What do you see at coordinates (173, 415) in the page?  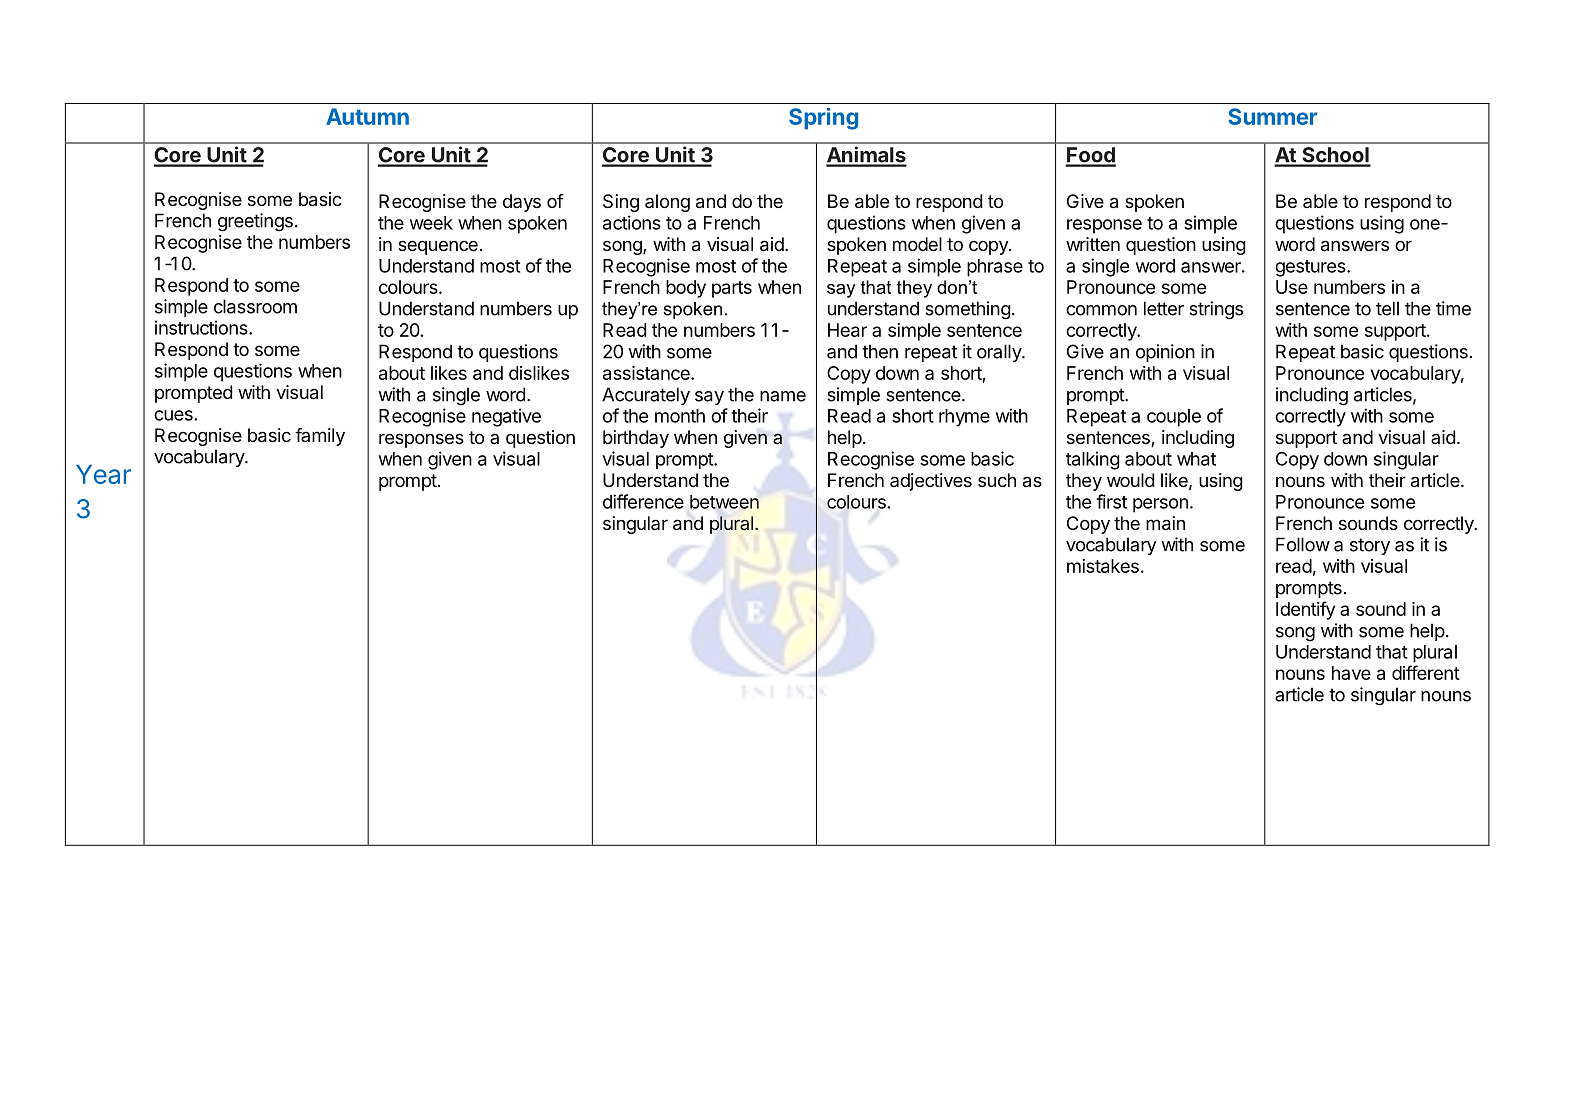 I see `cues` at bounding box center [173, 415].
